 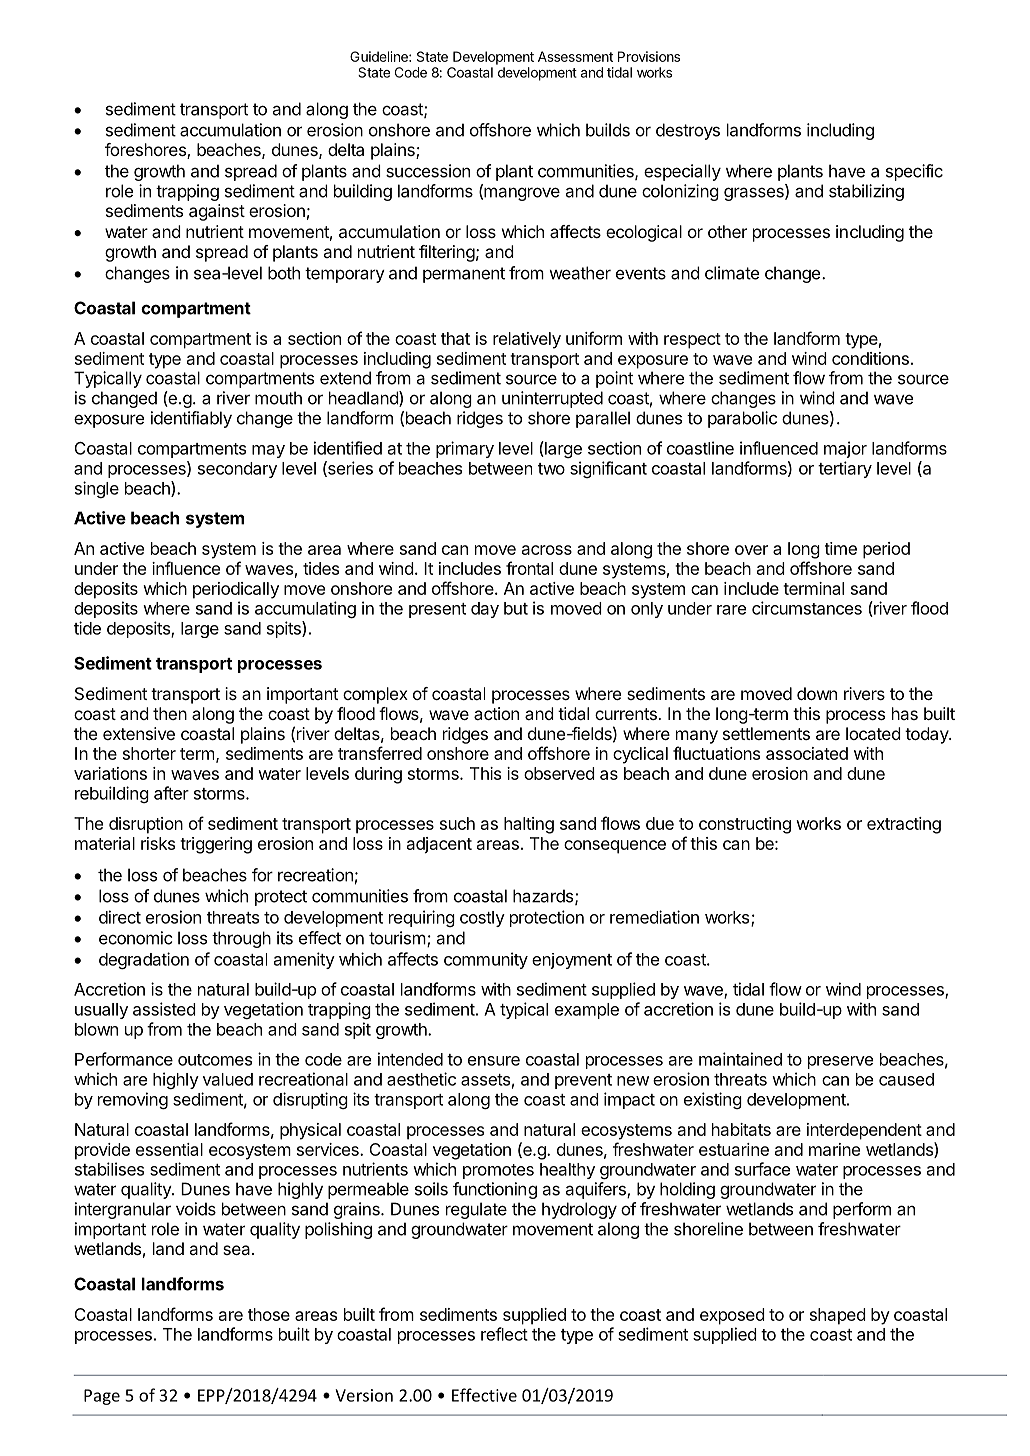 What do you see at coordinates (241, 939) in the screenshot?
I see `through` at bounding box center [241, 939].
